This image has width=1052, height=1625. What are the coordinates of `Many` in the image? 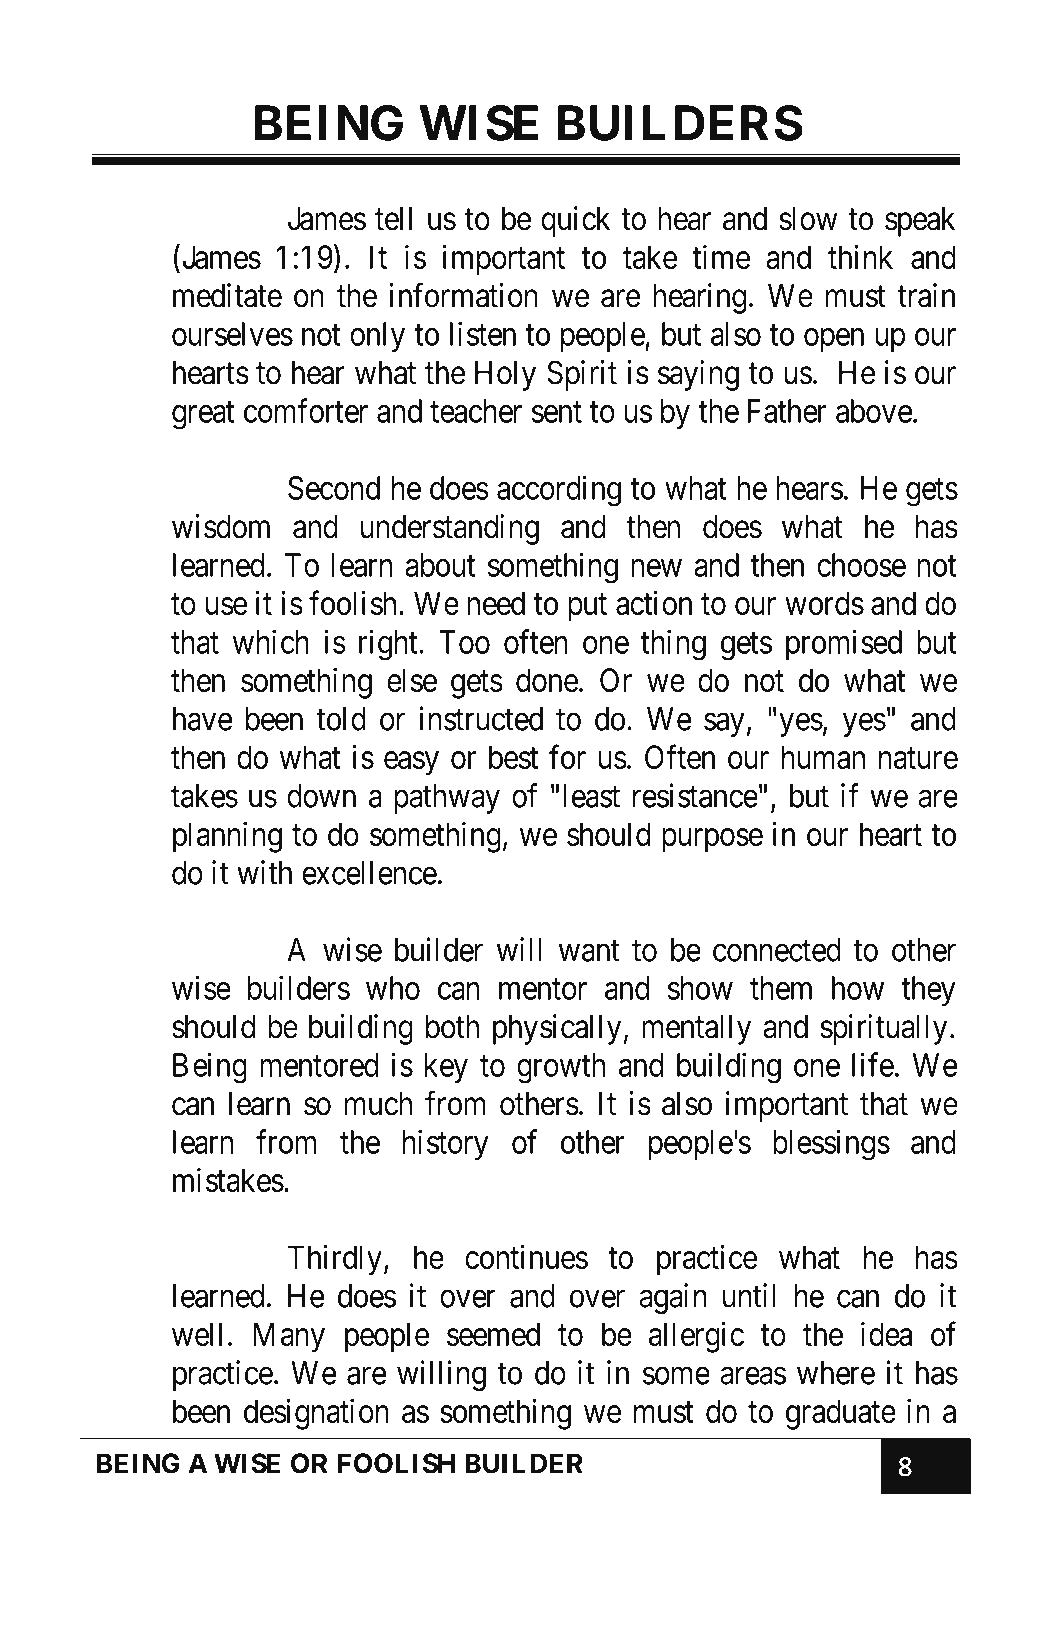 It's located at (289, 1337).
